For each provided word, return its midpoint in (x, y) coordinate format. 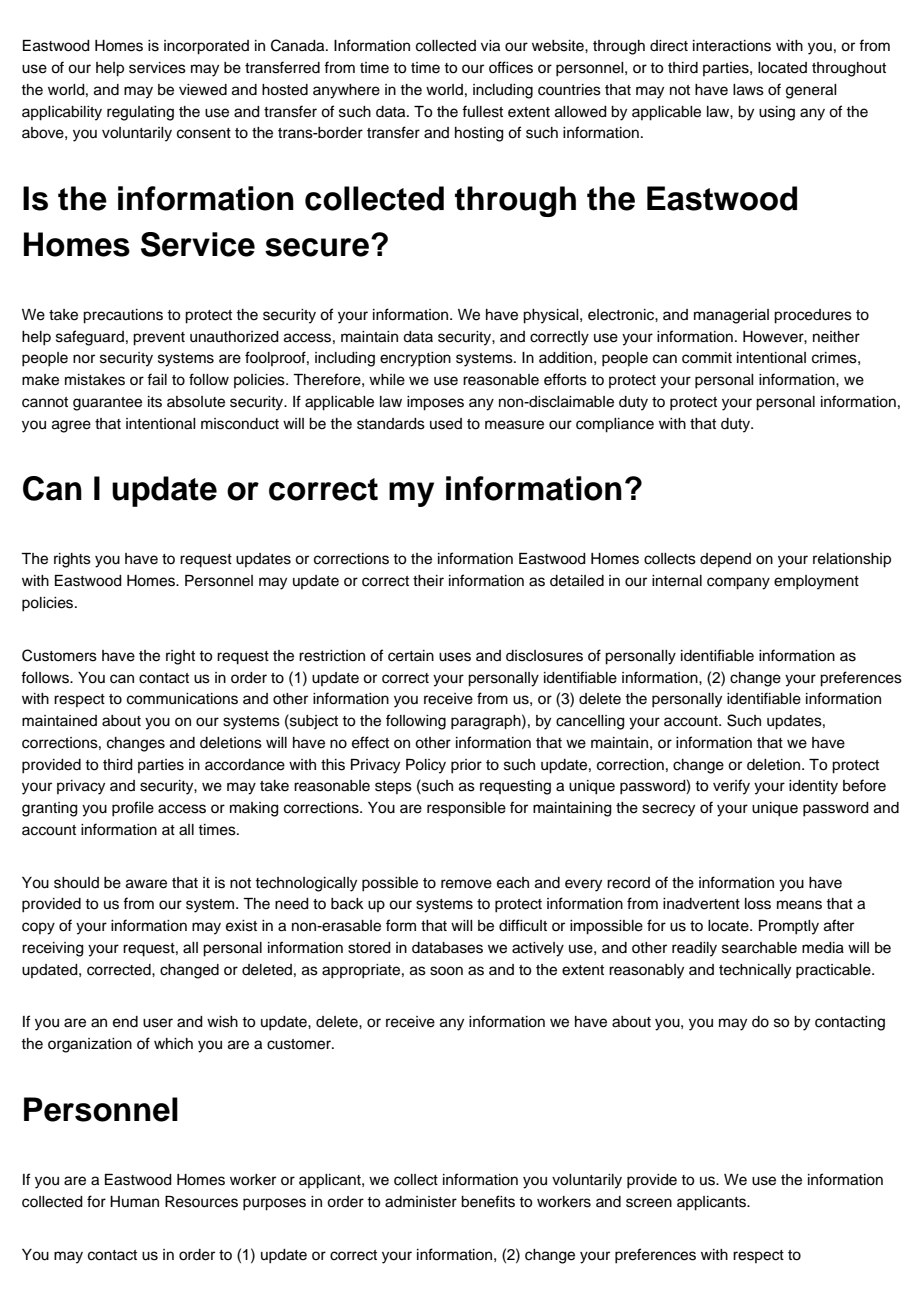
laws (748, 90)
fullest (482, 111)
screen (649, 1203)
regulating (140, 113)
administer (421, 1202)
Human (134, 1201)
